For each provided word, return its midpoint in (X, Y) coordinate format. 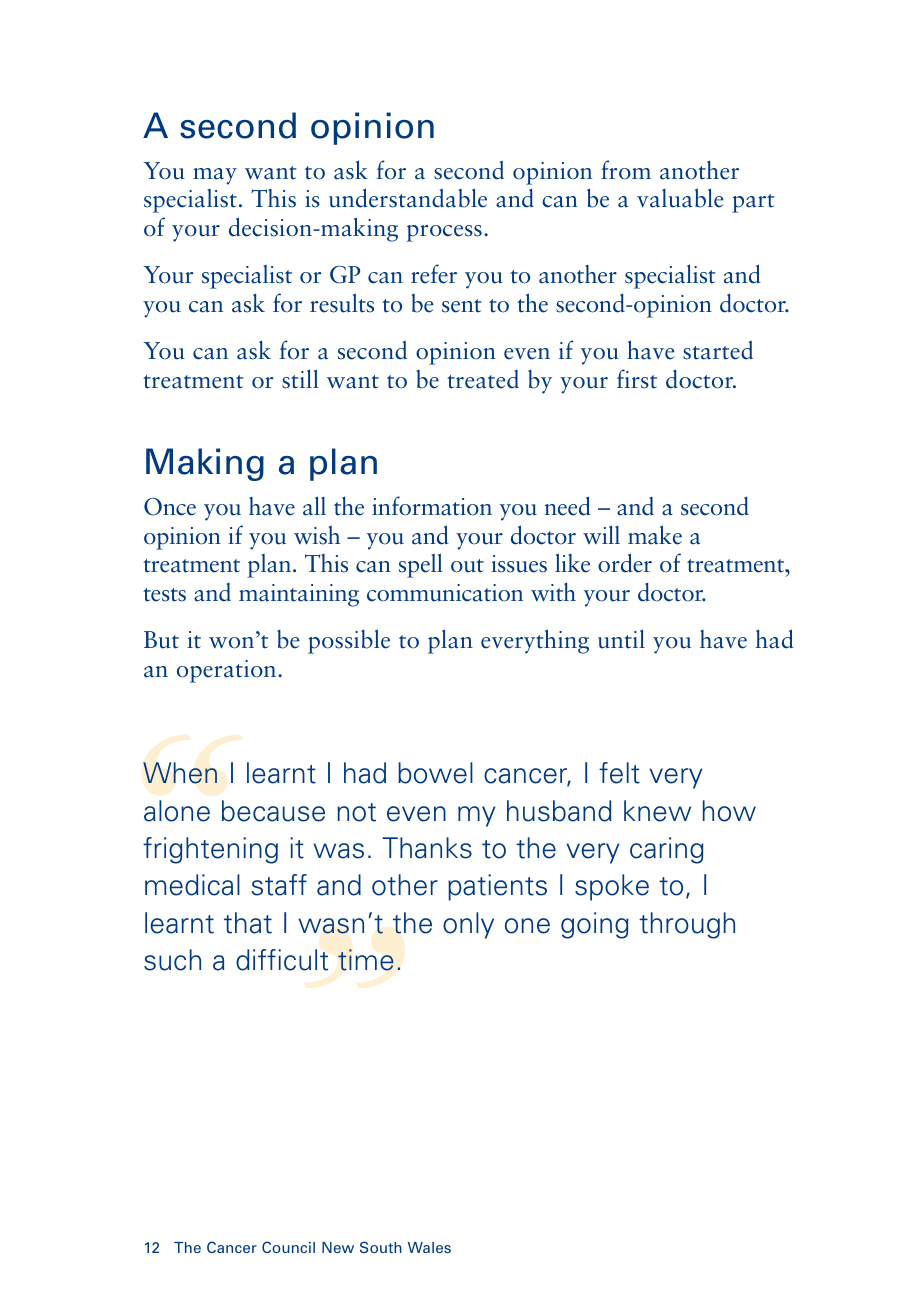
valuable (680, 198)
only (468, 925)
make (655, 535)
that (248, 923)
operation (228, 671)
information (432, 506)
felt (619, 773)
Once (170, 507)
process (444, 233)
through (687, 925)
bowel (435, 773)
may (215, 176)
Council (288, 1247)
